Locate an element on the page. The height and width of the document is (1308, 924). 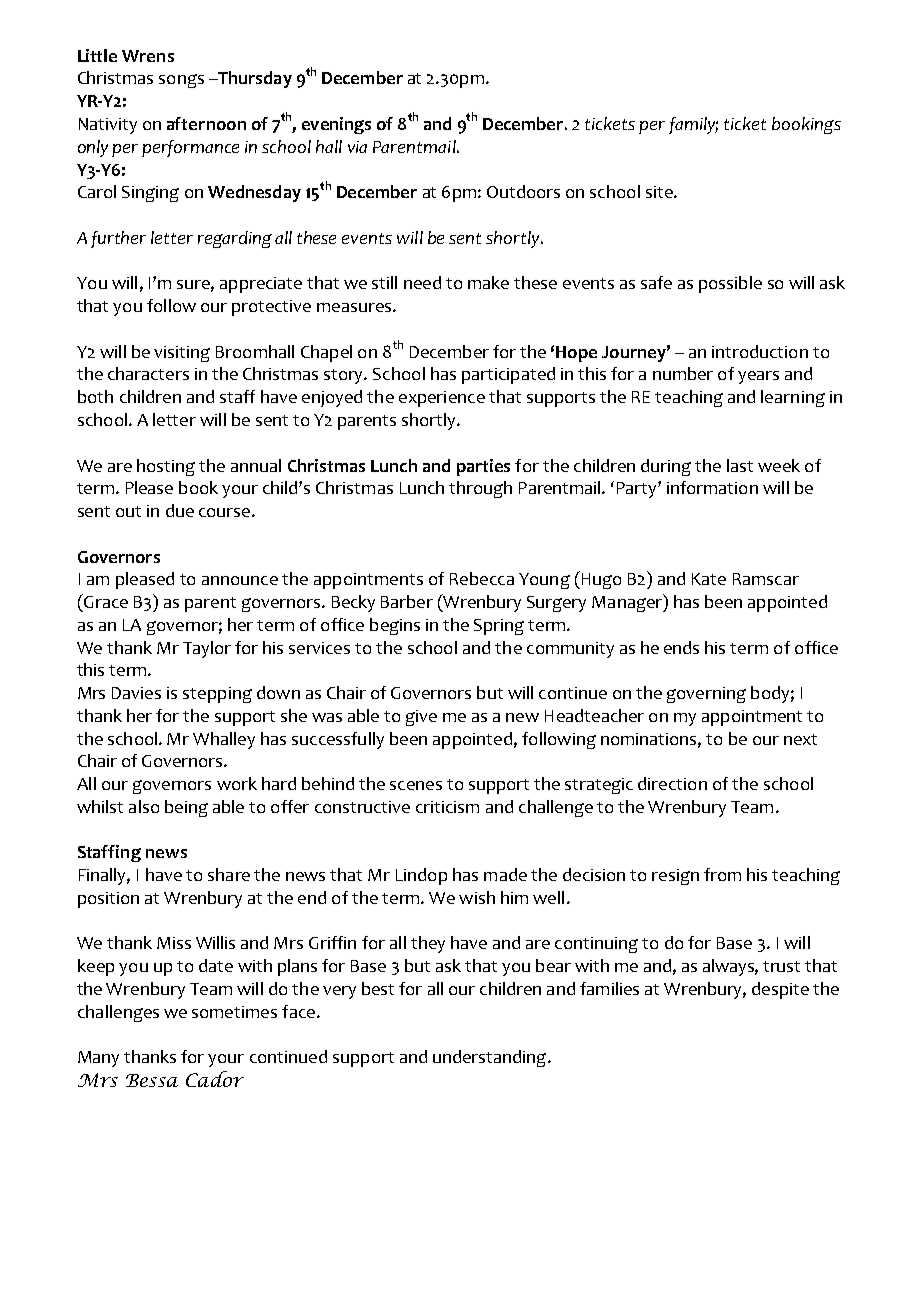
Rebecca is located at coordinates (482, 578).
